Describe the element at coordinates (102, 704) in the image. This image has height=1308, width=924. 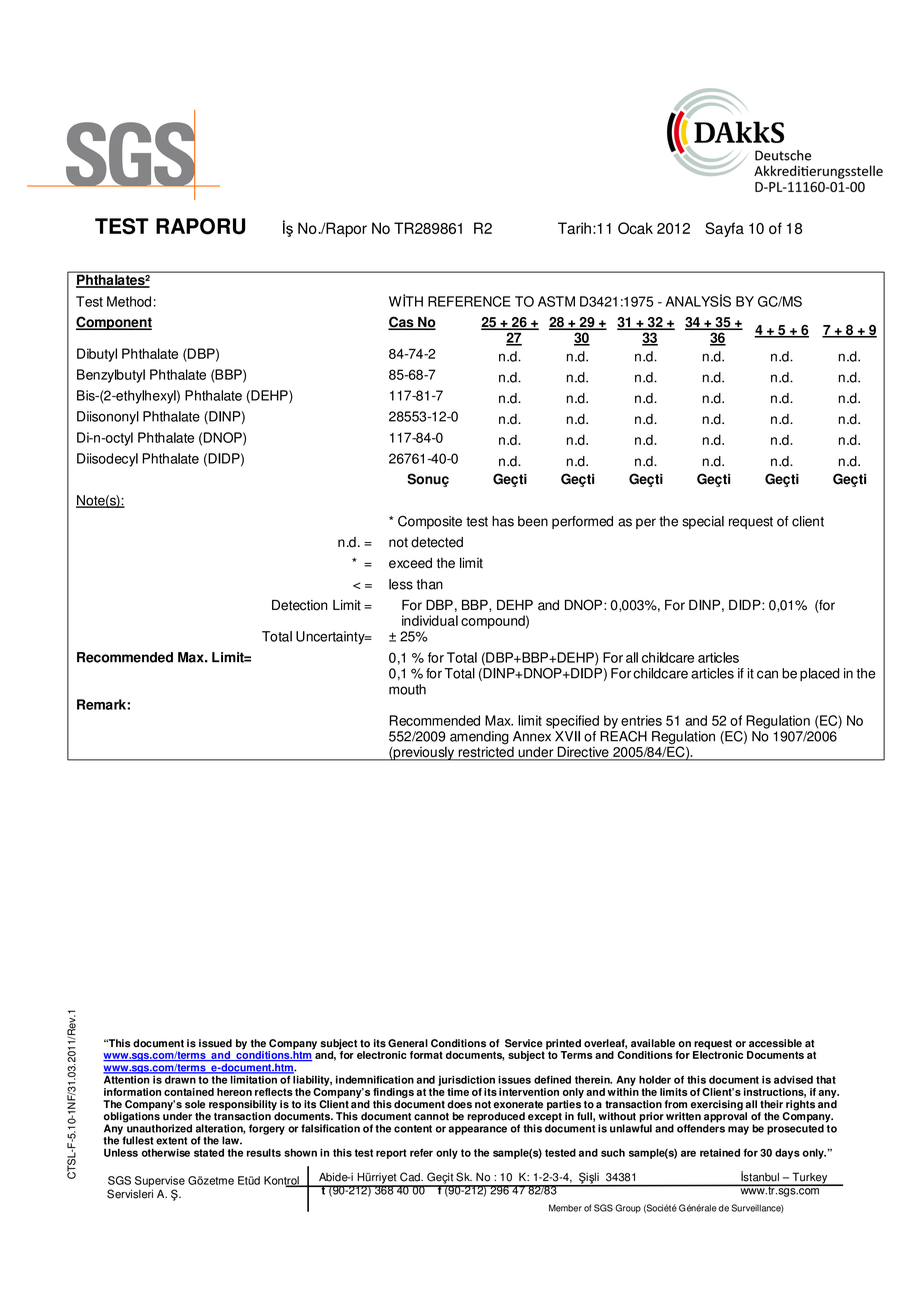
I see `Remark` at that location.
